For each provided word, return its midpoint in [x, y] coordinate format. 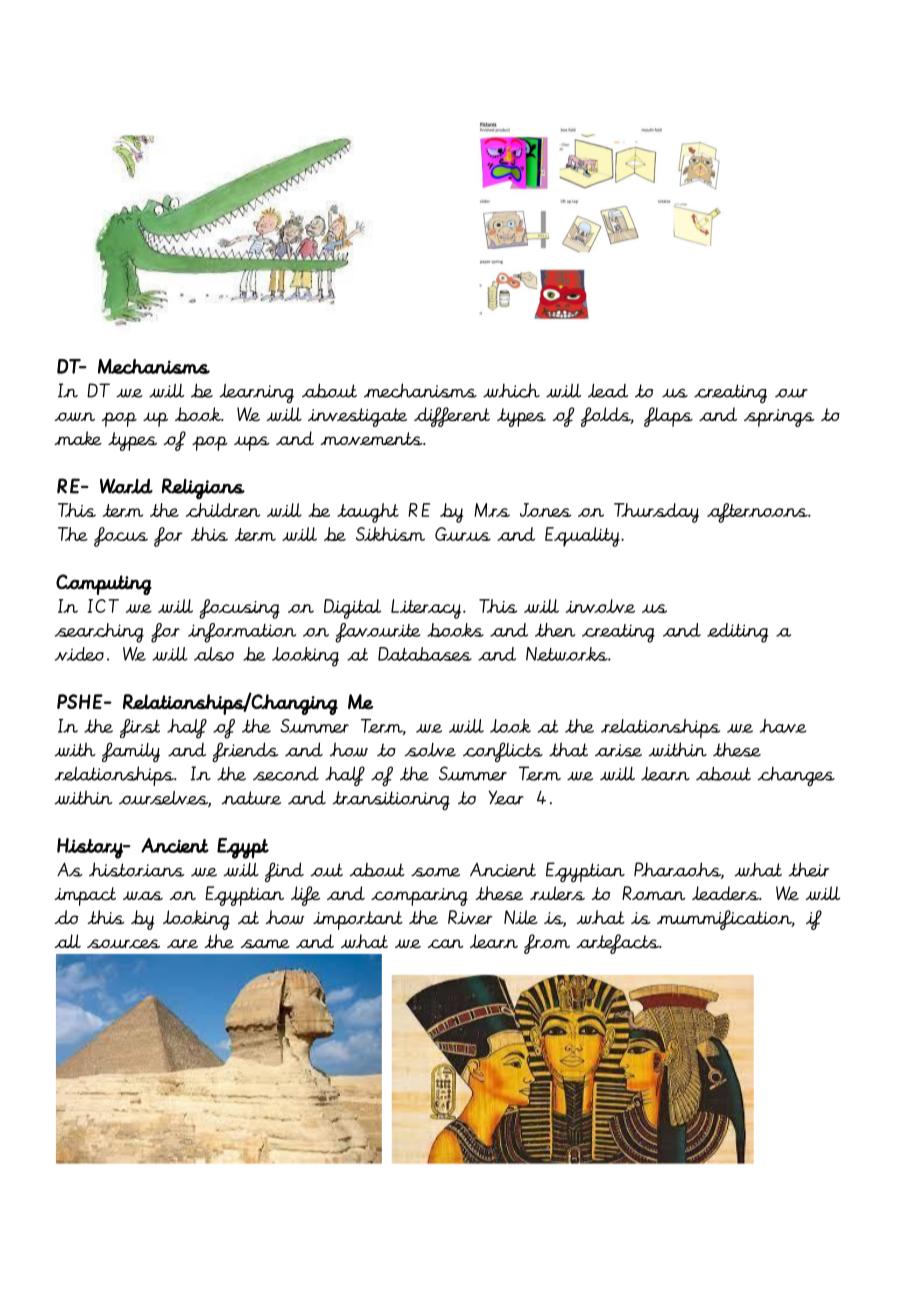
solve [430, 750]
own [74, 416]
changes [796, 776]
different [452, 417]
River [470, 917]
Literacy [427, 609]
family [131, 752]
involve [600, 606]
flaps [668, 417]
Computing [104, 584]
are [182, 944]
